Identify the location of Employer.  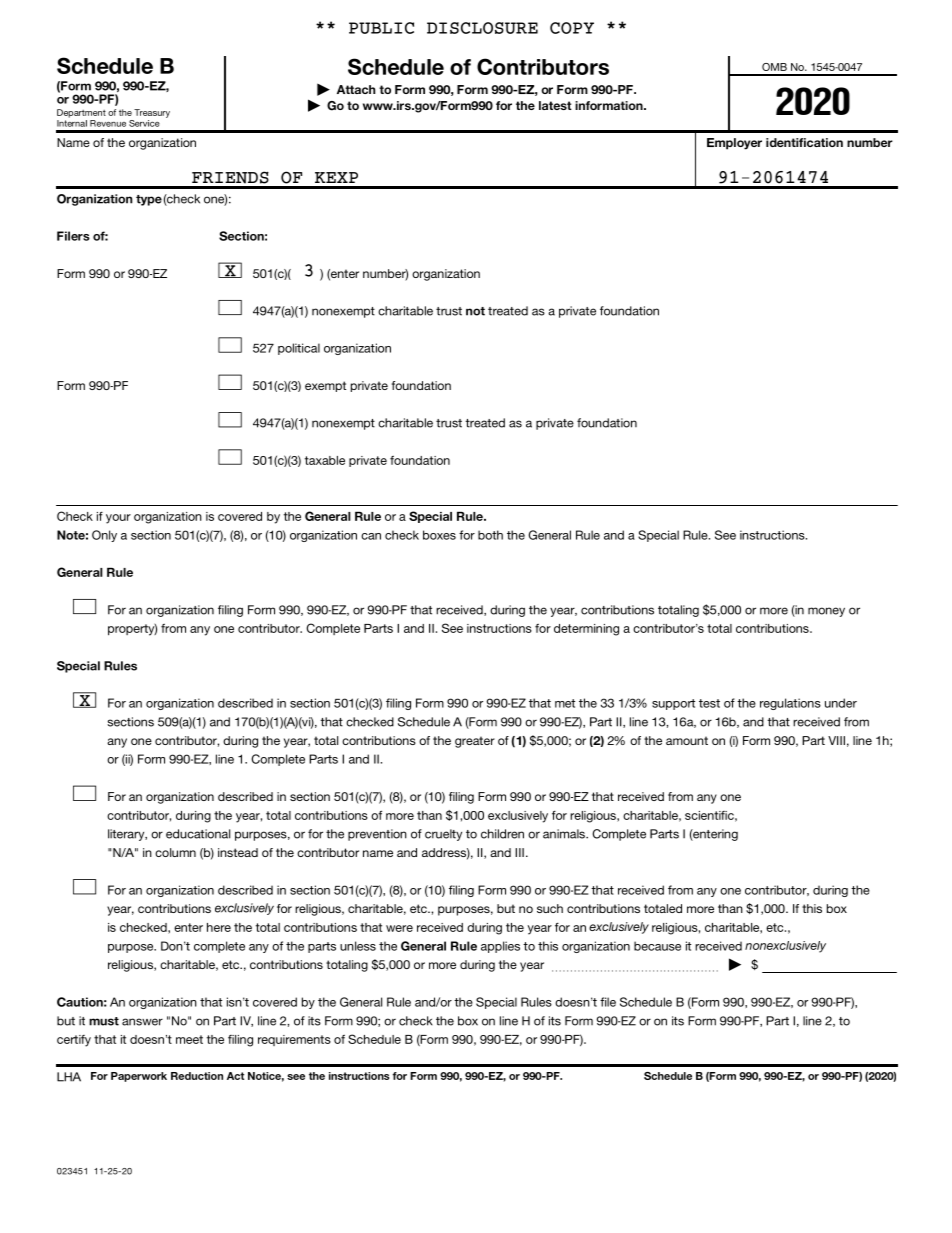
(734, 144).
